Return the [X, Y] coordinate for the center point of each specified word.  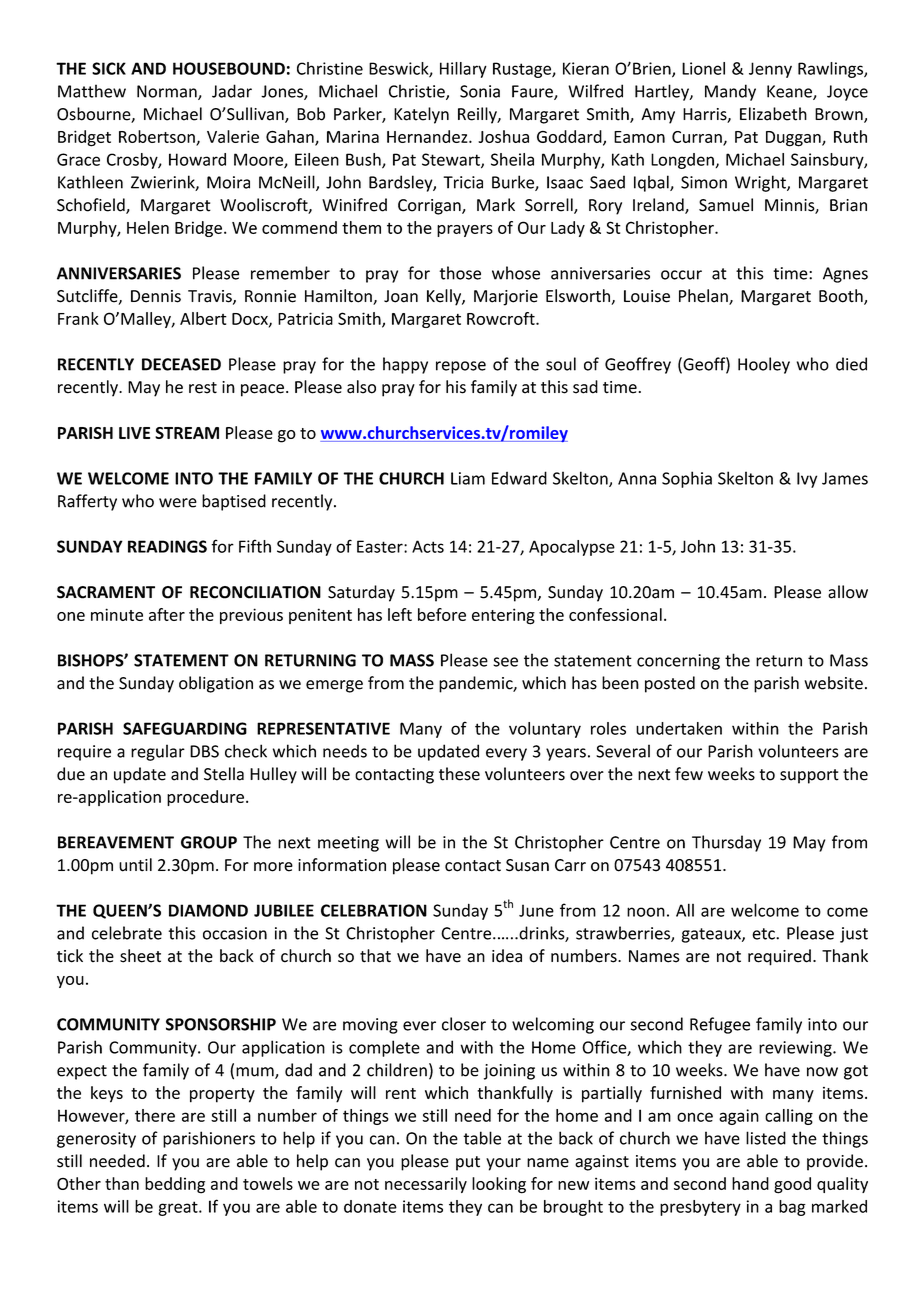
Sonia [480, 91]
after [167, 614]
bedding [175, 1185]
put [468, 1163]
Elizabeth [773, 114]
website [833, 683]
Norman [168, 92]
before [442, 614]
